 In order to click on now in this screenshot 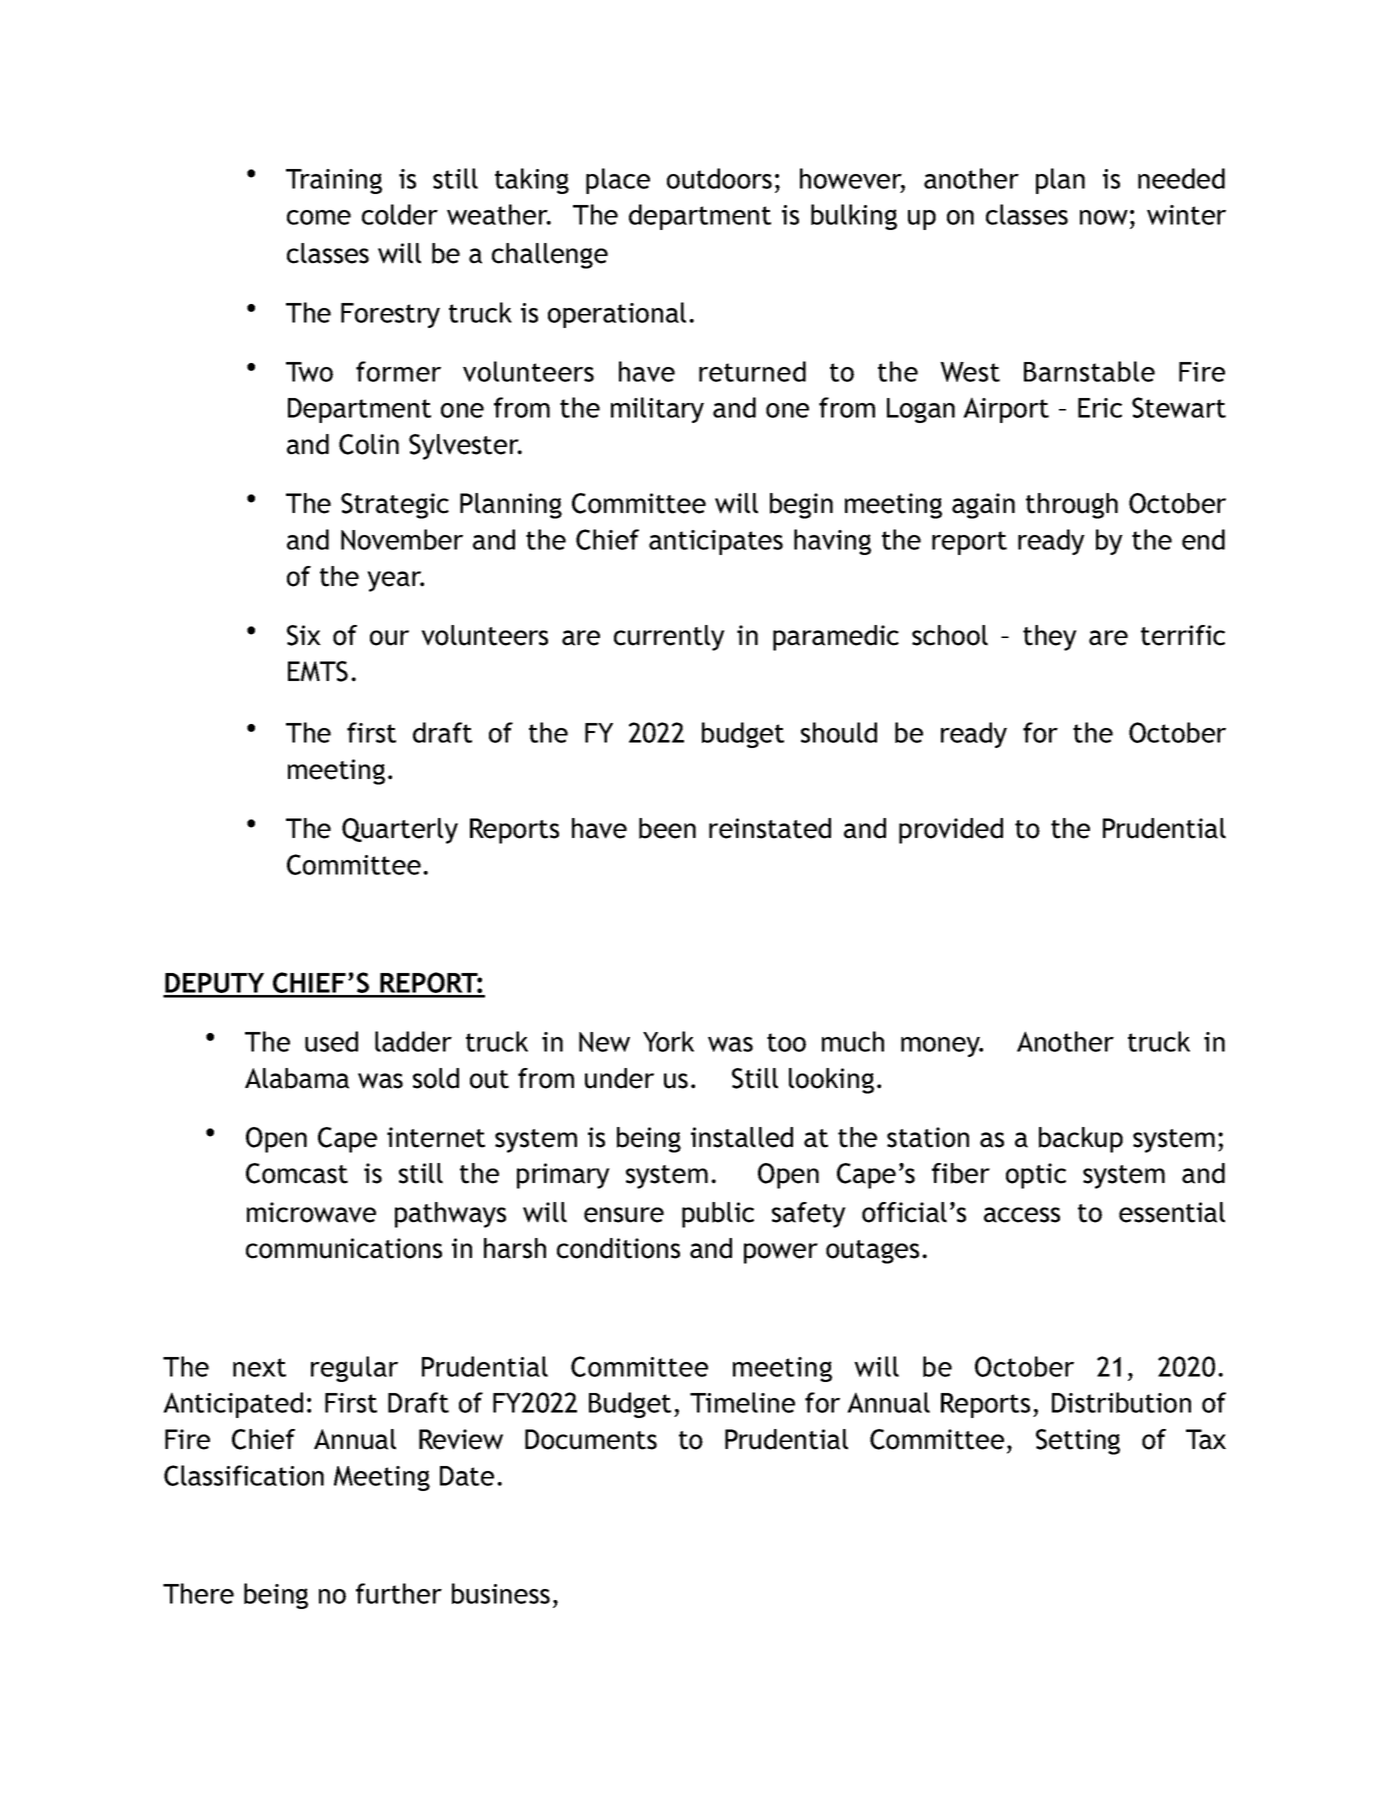, I will do `click(1104, 217)`.
